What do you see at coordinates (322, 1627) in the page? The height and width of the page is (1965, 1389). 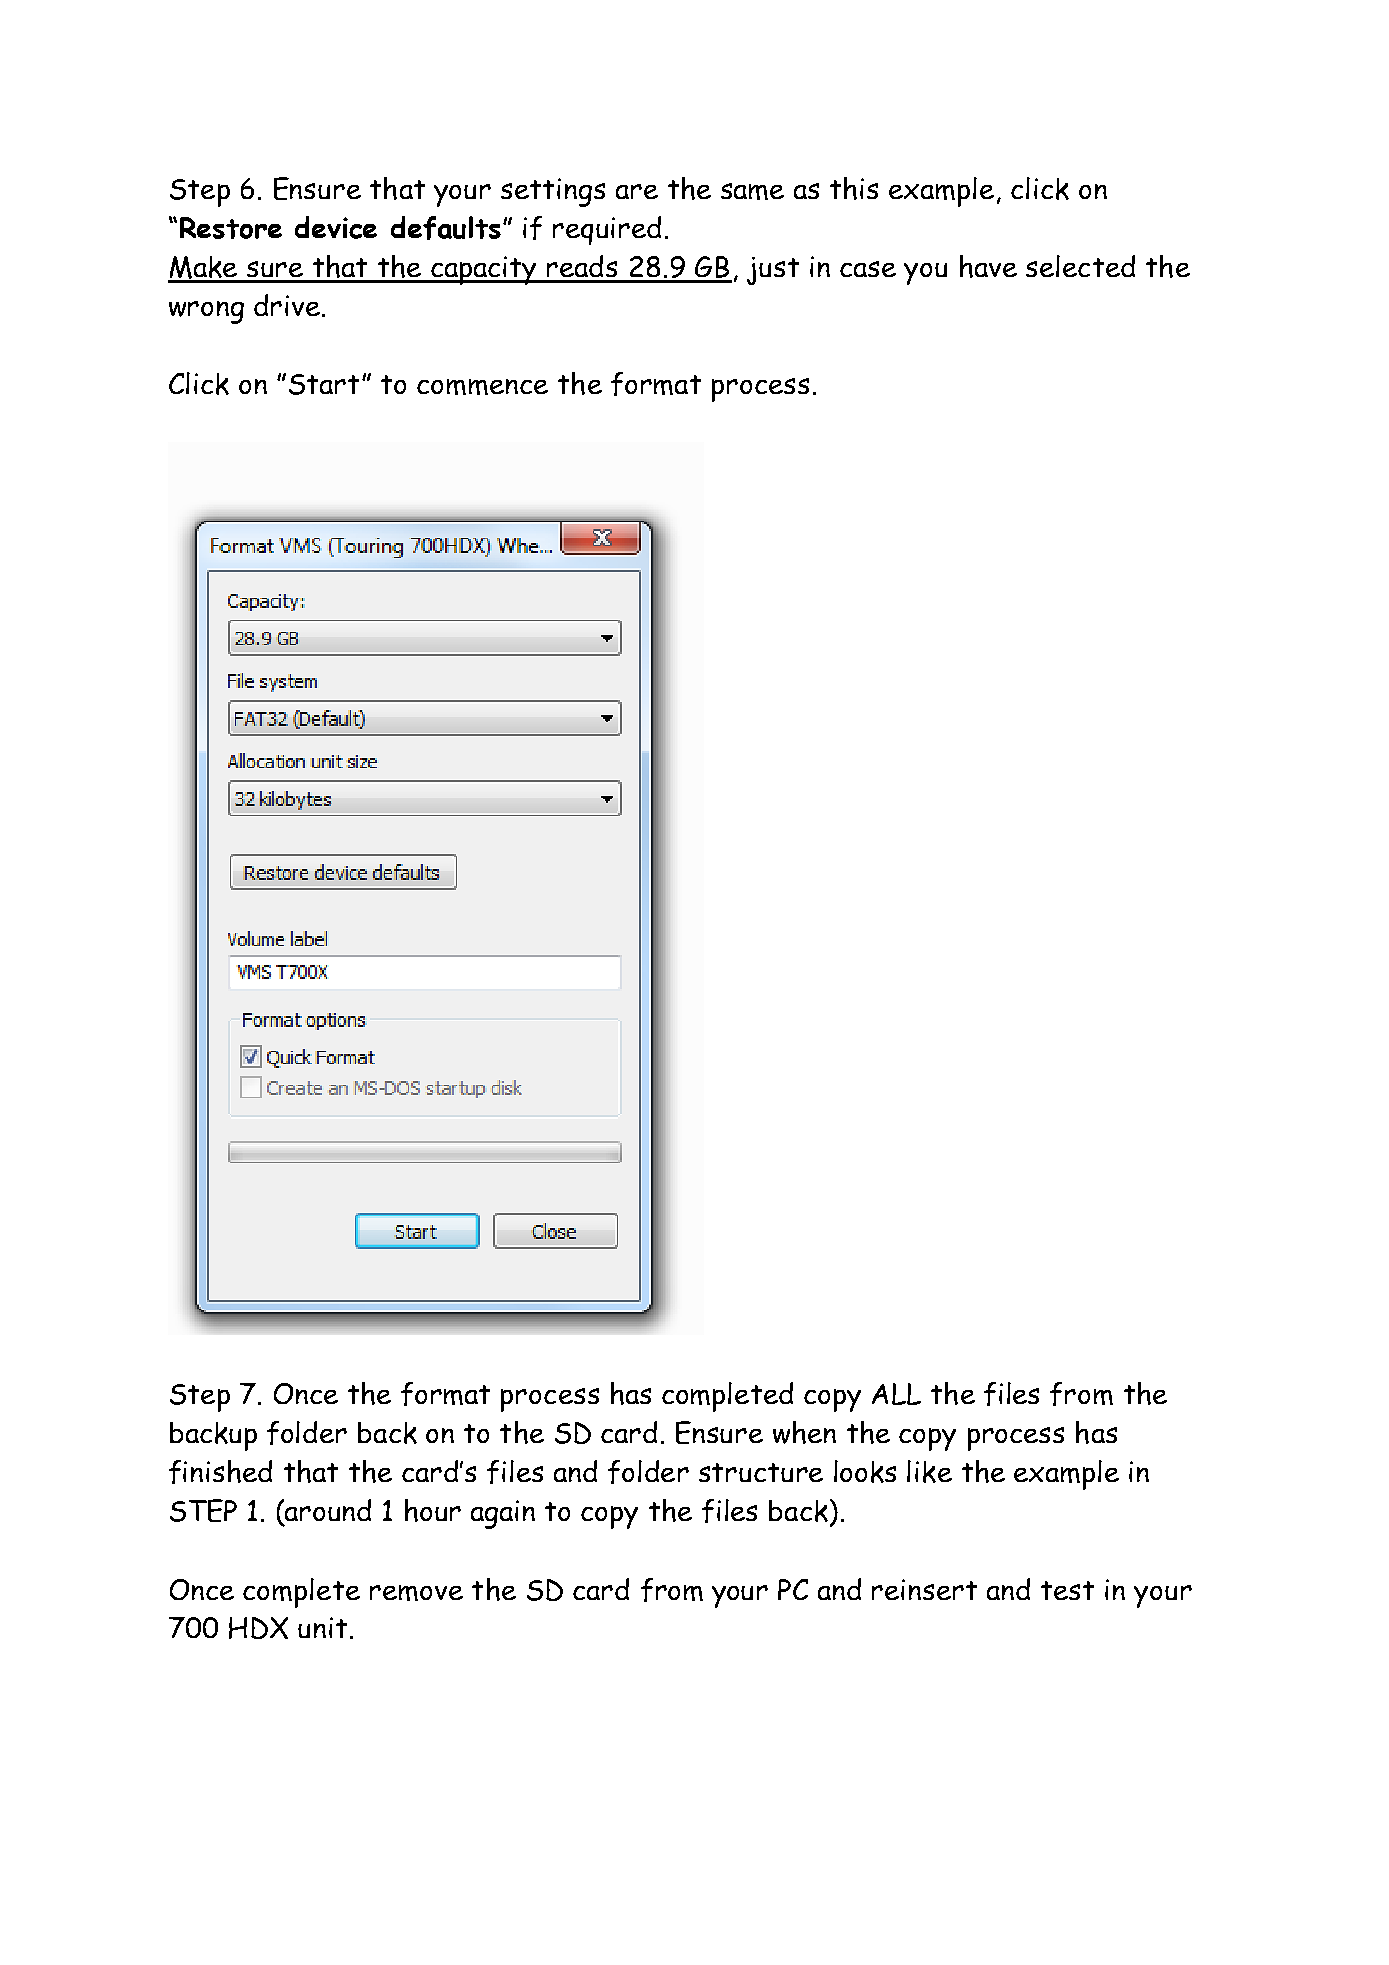 I see `unit` at bounding box center [322, 1627].
